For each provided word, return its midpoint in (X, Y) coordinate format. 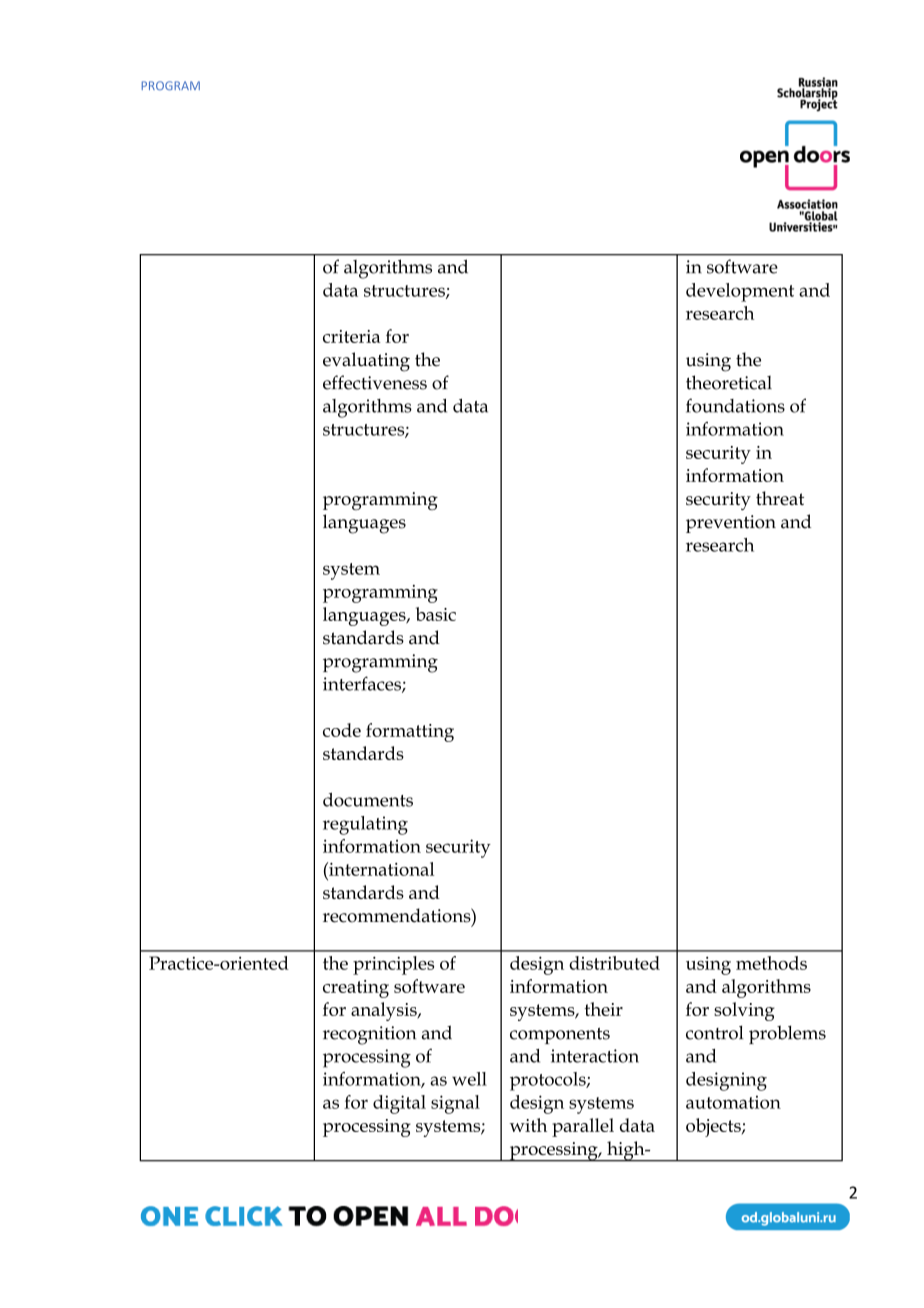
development (740, 292)
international (380, 869)
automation (733, 1102)
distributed (614, 963)
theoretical (729, 382)
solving (744, 1011)
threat (780, 498)
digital (399, 1104)
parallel (583, 1127)
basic (436, 614)
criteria (352, 336)
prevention (731, 524)
